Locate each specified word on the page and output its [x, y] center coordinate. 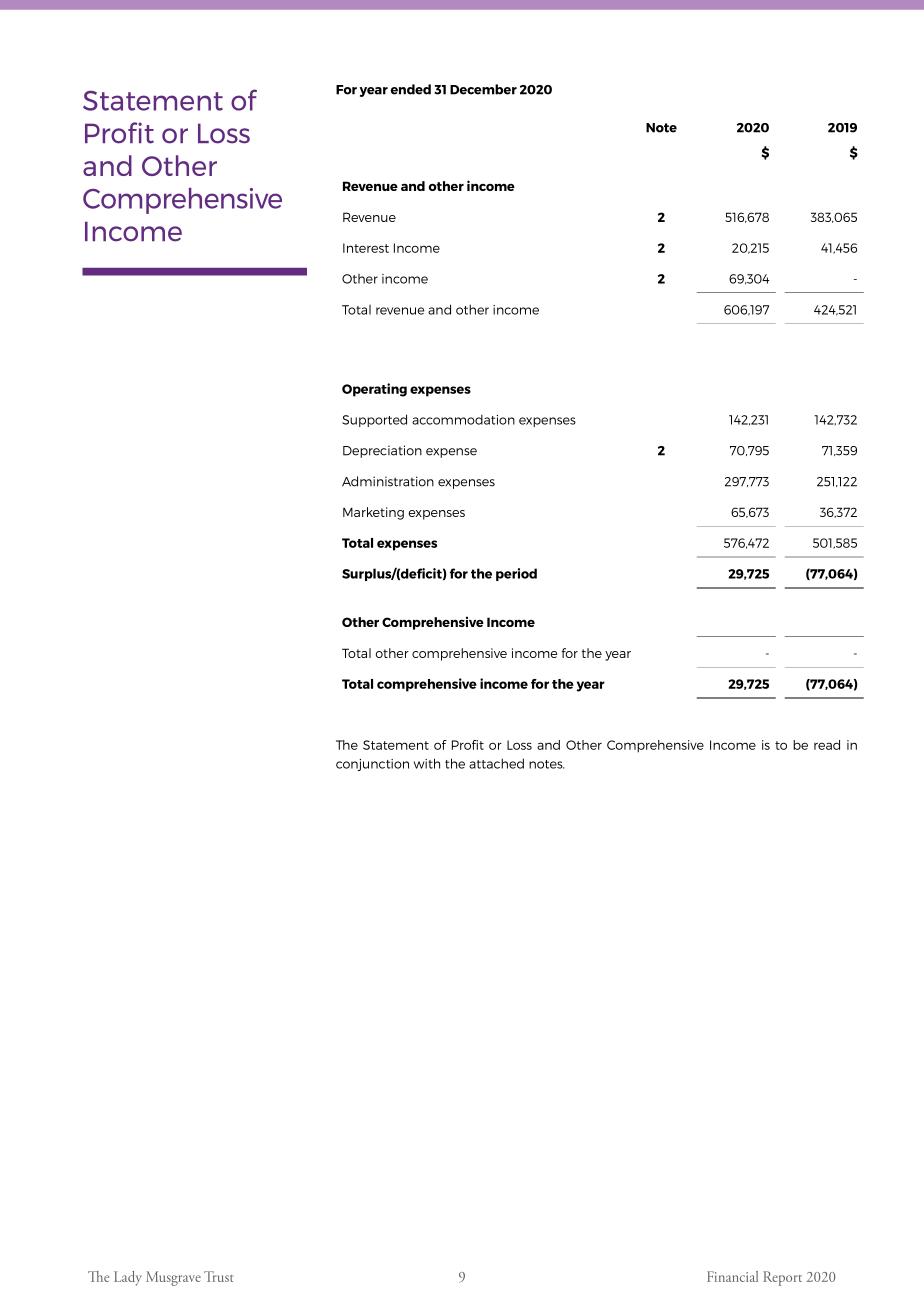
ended [411, 89]
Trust [218, 1276]
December [483, 89]
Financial [732, 1276]
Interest [366, 248]
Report [782, 1278]
